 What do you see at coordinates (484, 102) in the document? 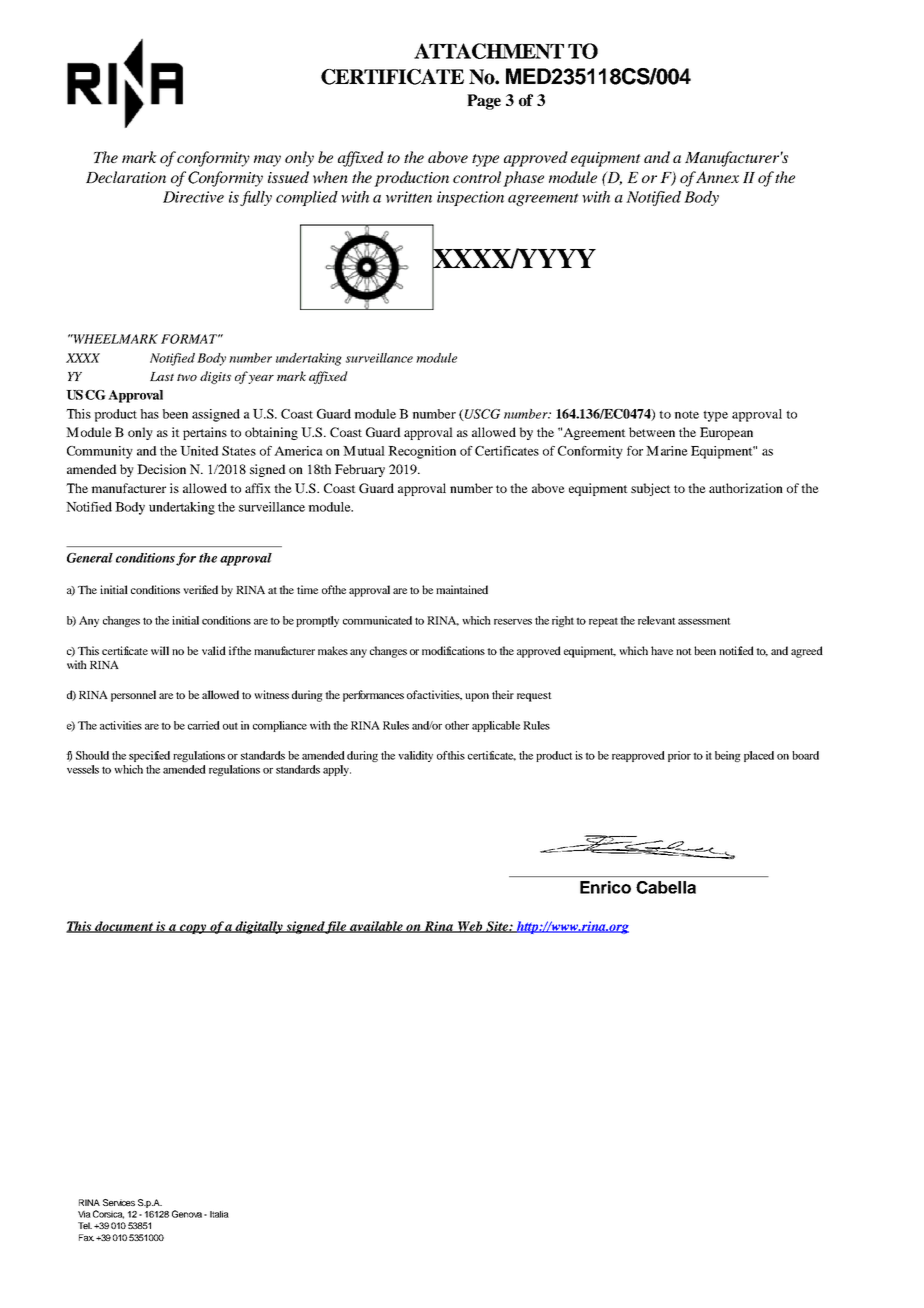
I see `Page` at bounding box center [484, 102].
